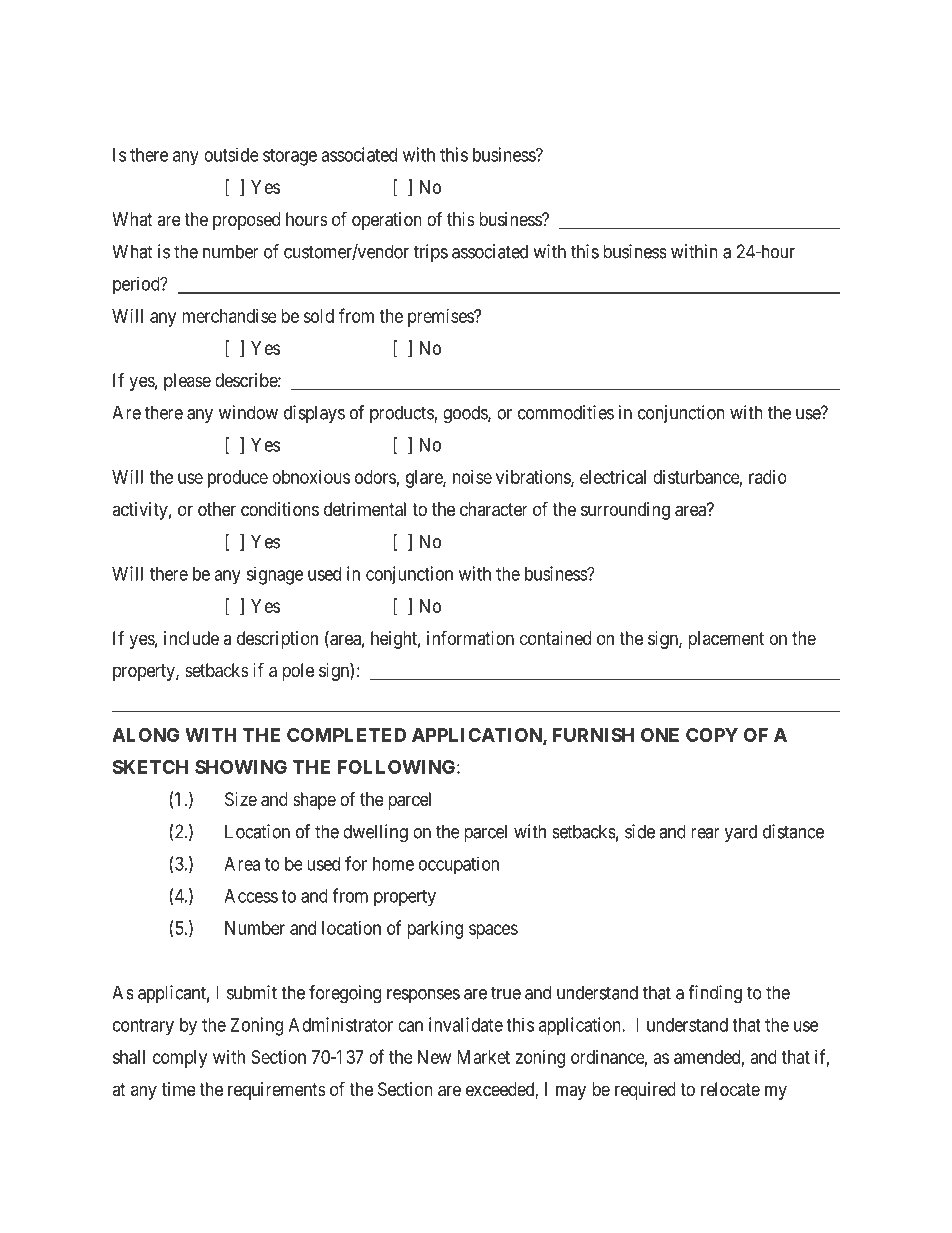 This screenshot has width=952, height=1233. I want to click on relocate, so click(730, 1089).
